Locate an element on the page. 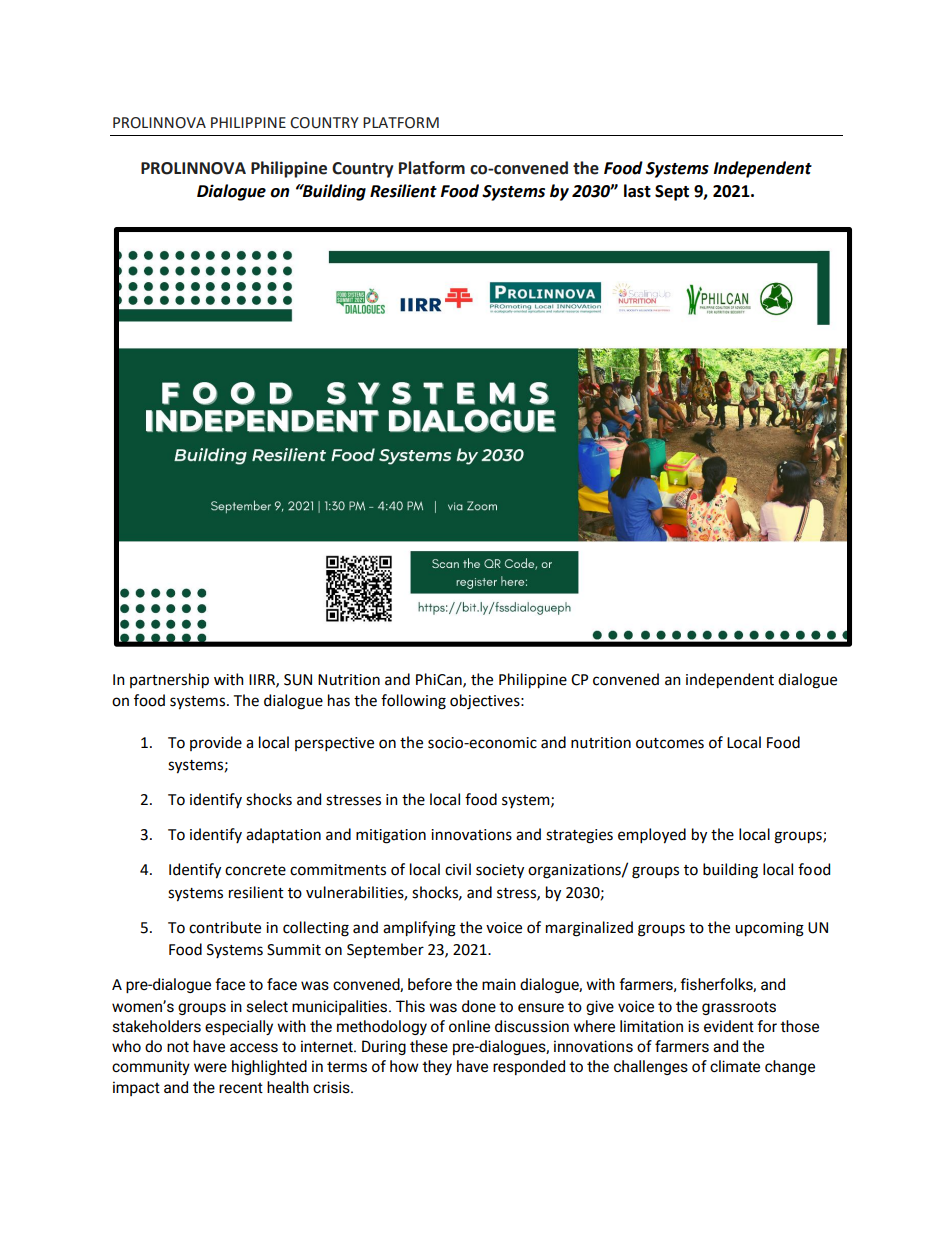  were is located at coordinates (210, 1067).
